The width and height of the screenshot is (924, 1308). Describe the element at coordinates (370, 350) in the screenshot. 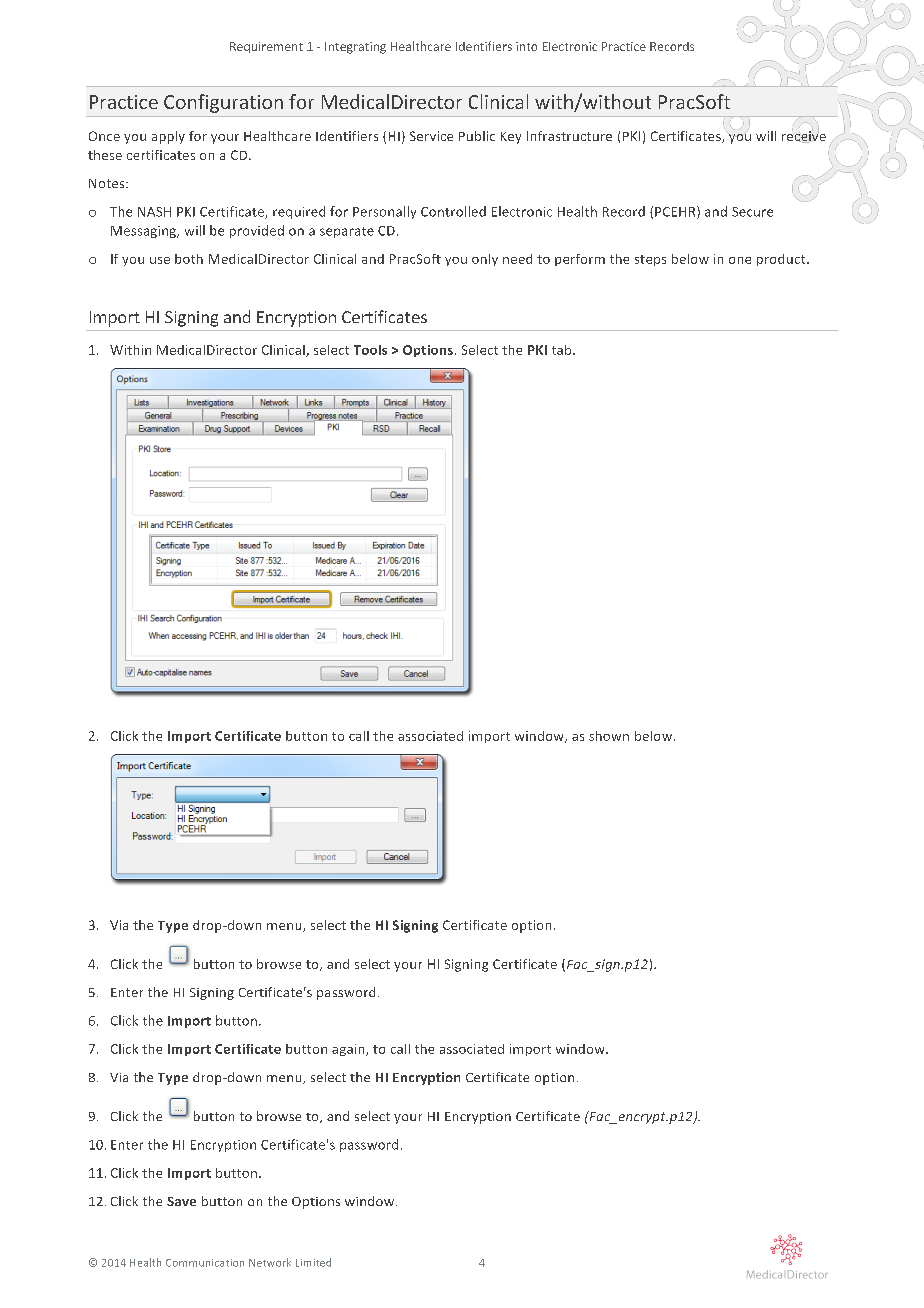

I see `Tools` at that location.
